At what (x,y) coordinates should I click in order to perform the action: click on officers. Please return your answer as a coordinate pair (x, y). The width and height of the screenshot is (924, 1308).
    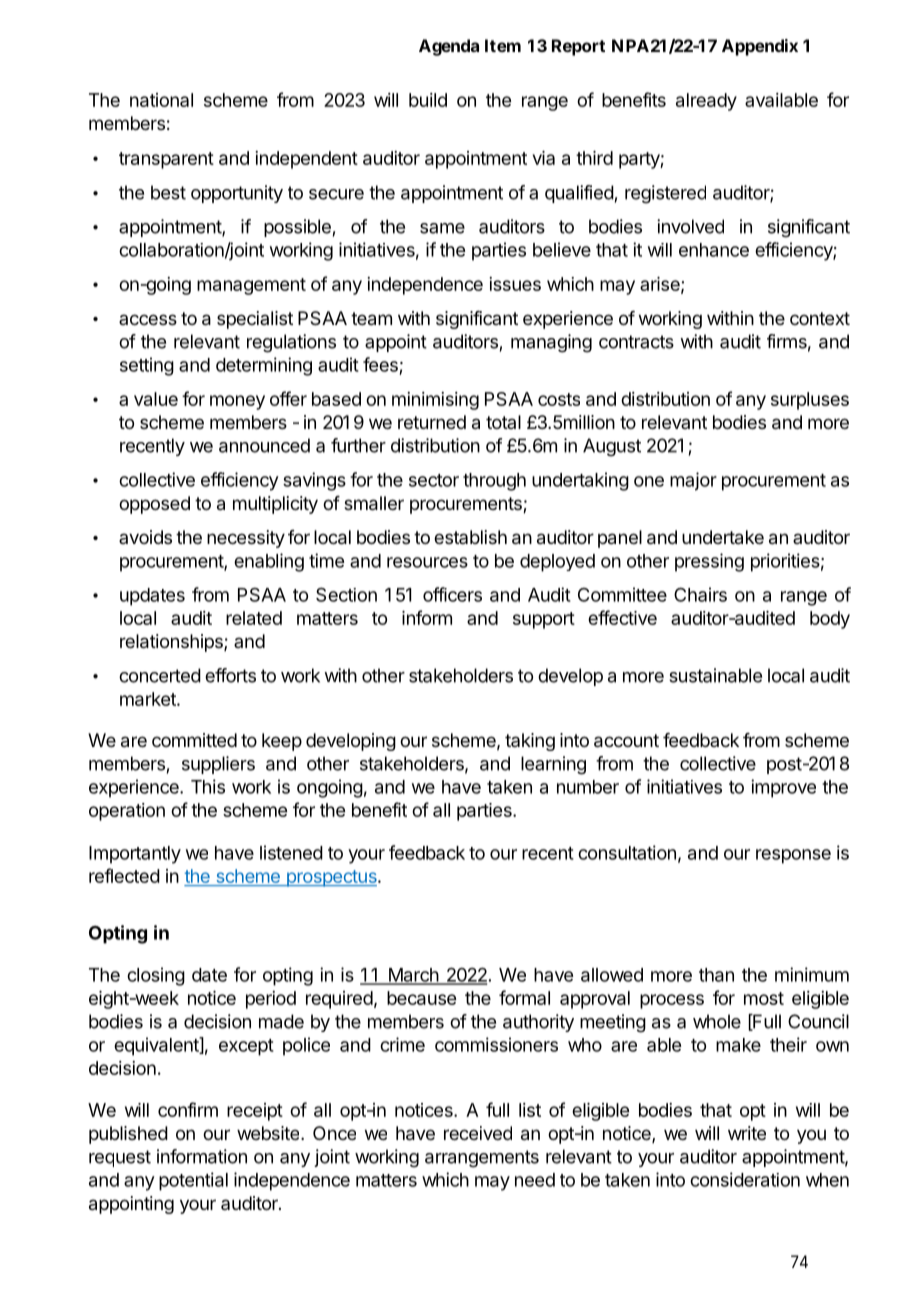
    Looking at the image, I should click on (452, 594).
